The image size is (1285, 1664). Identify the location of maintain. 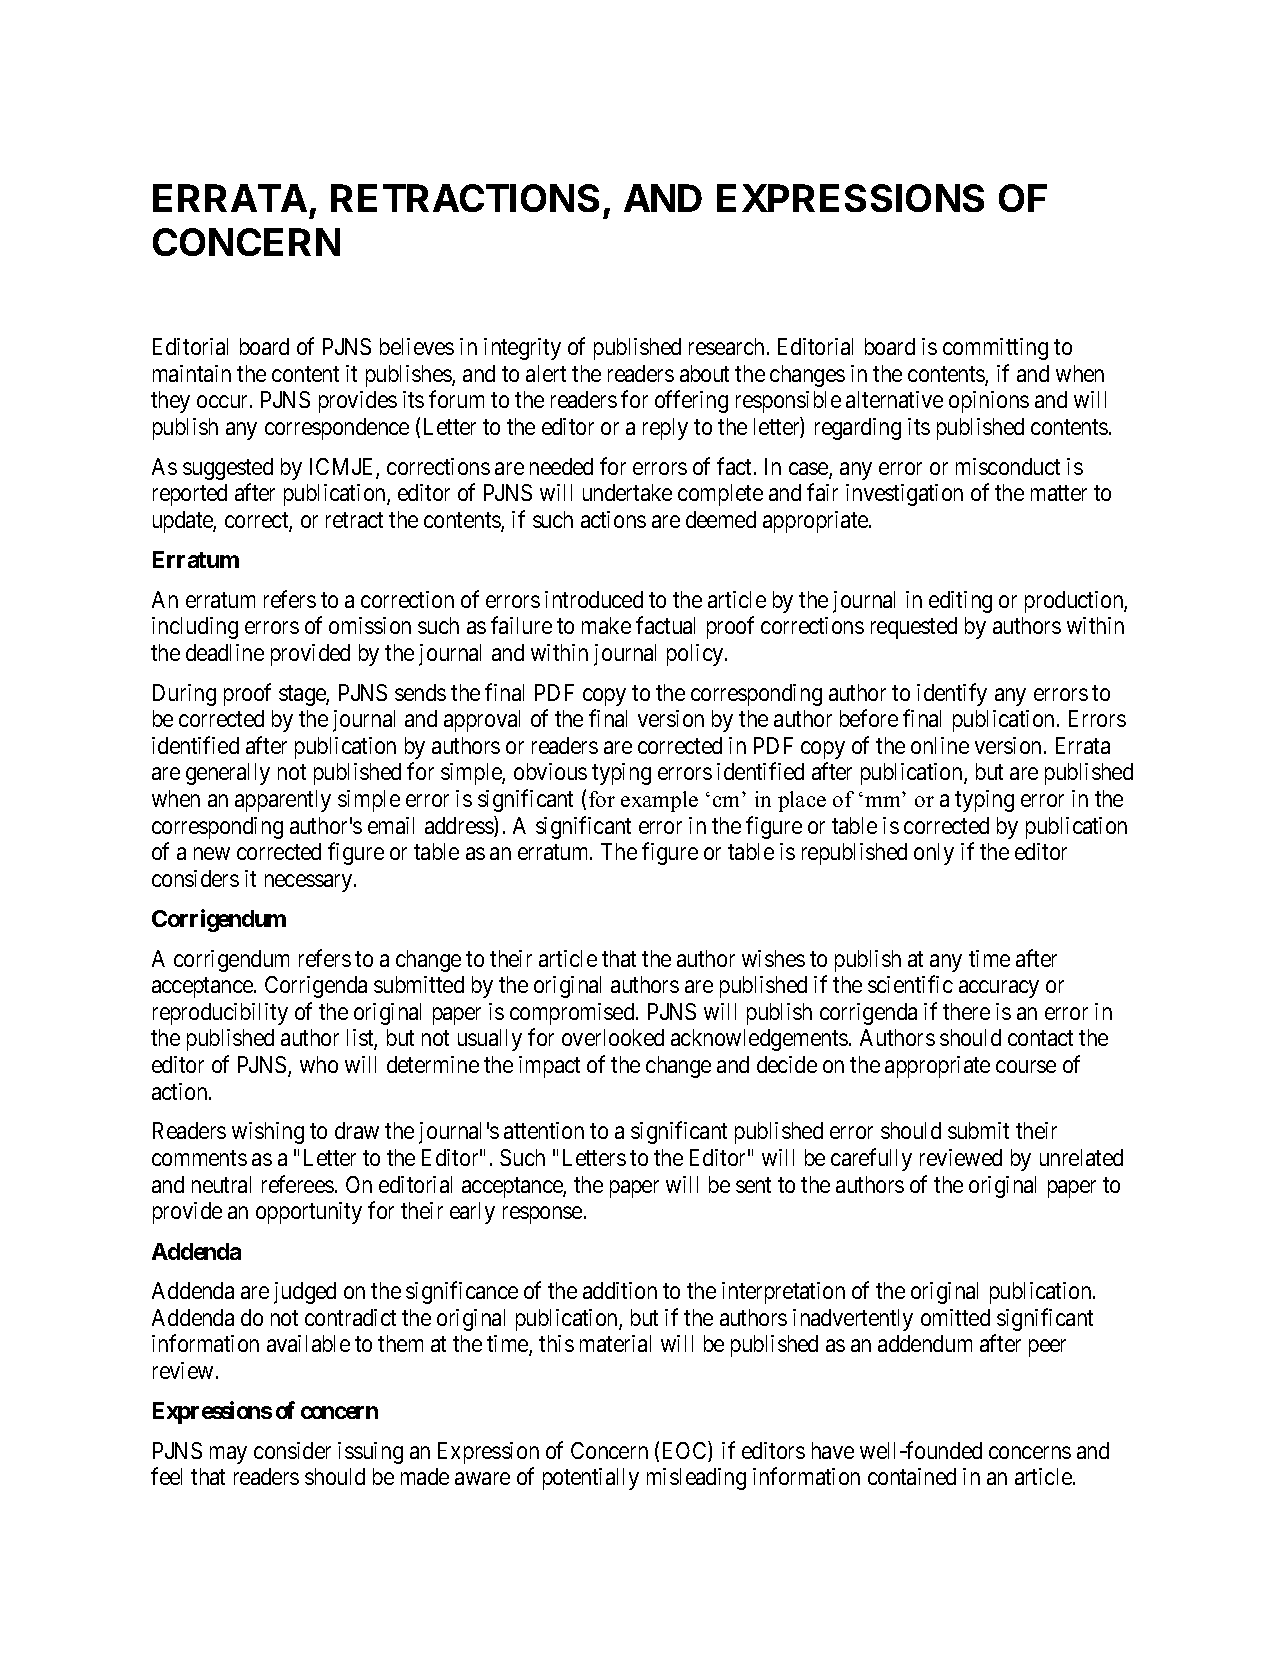
(192, 373).
